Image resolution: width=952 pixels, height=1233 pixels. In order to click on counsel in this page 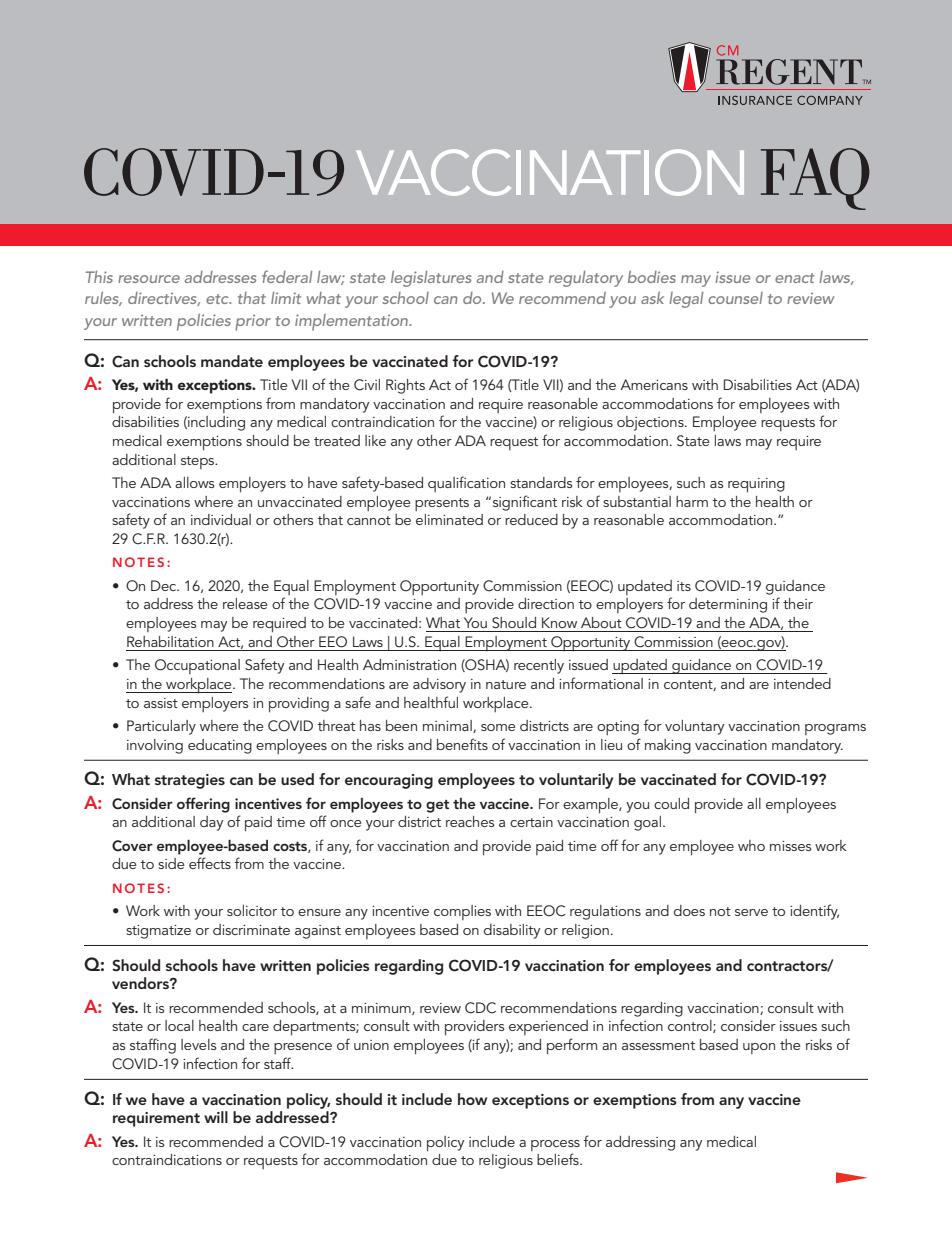, I will do `click(735, 298)`.
